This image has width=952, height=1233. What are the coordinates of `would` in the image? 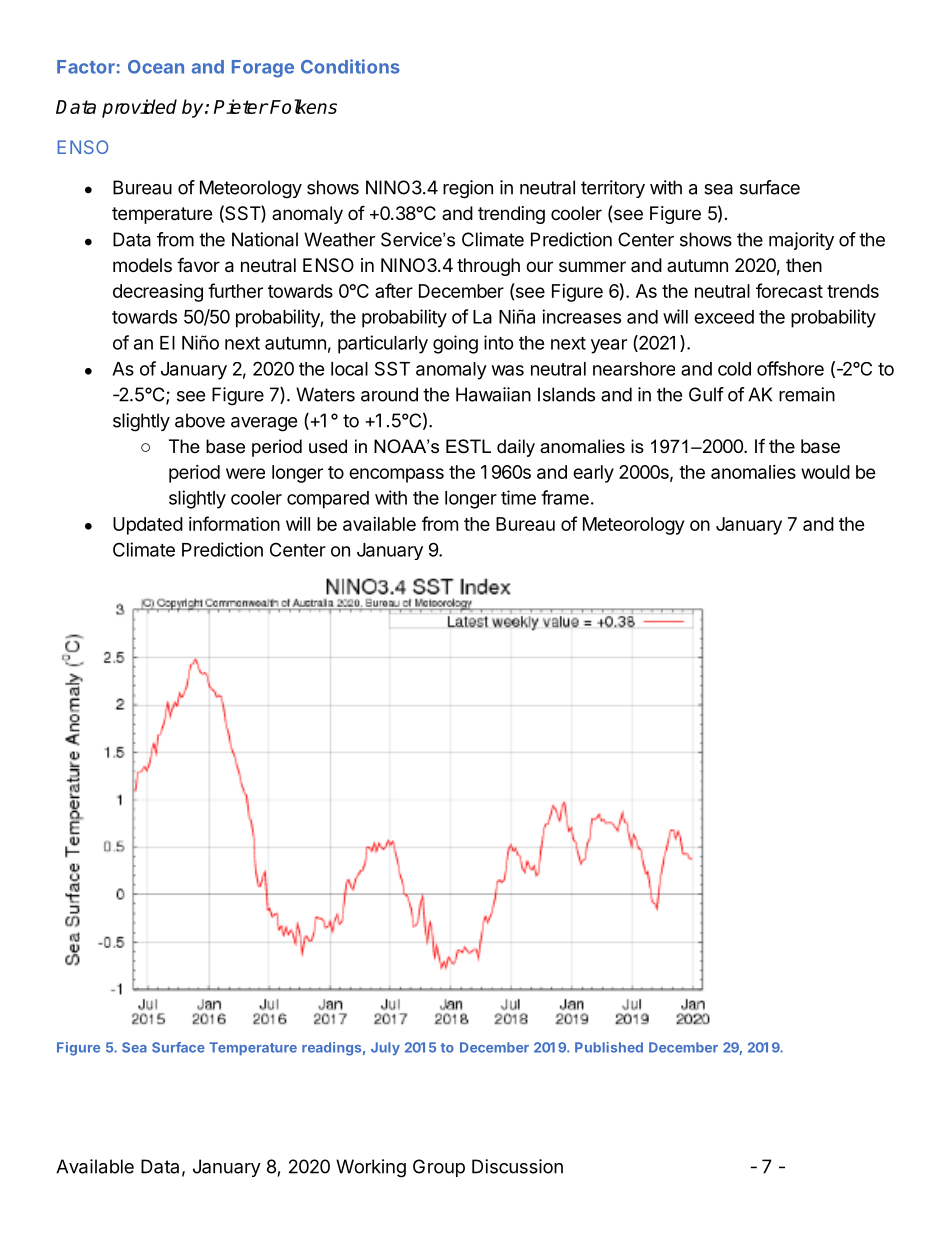 It's located at (825, 472).
